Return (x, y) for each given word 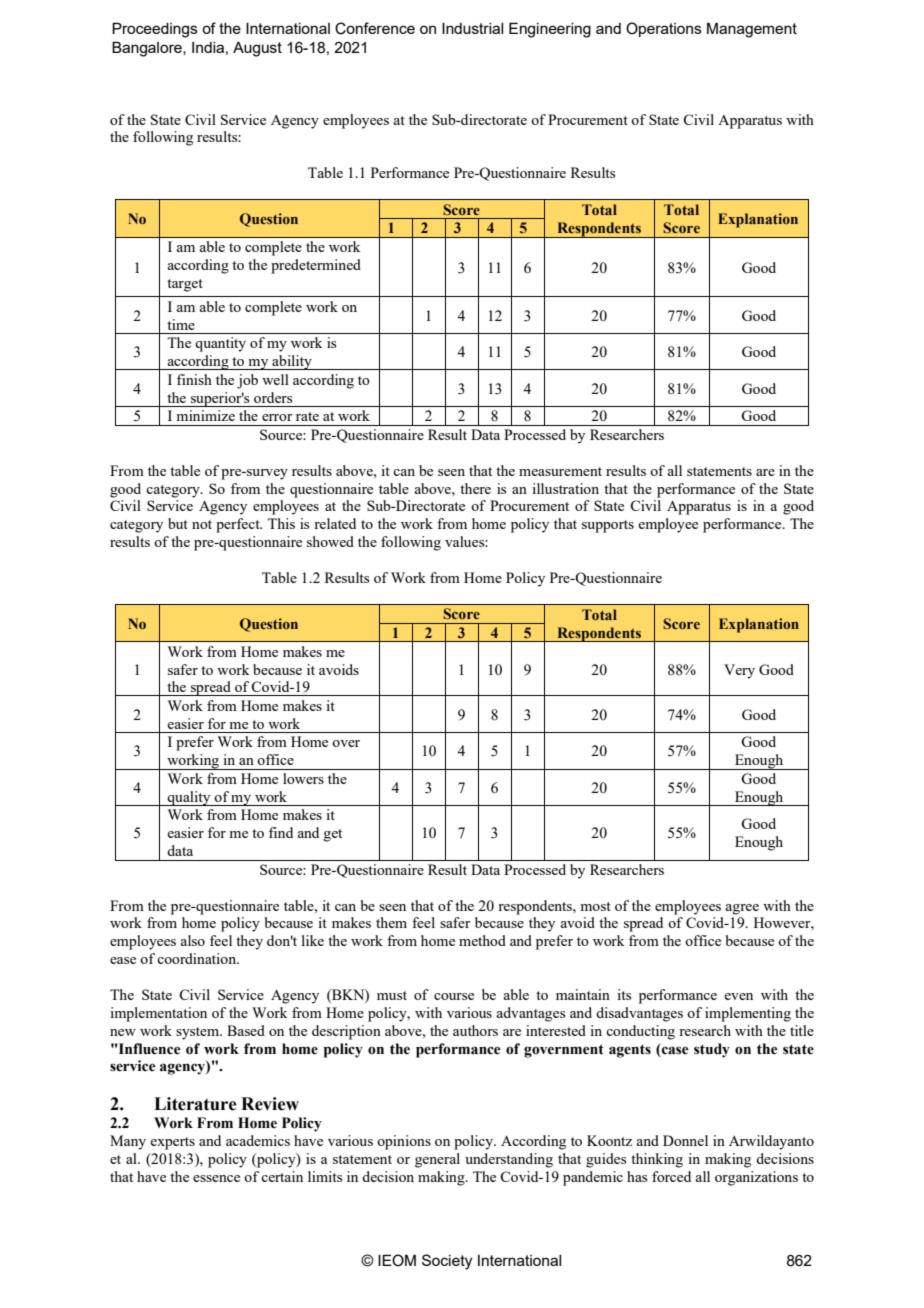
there (475, 488)
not (202, 524)
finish (194, 379)
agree (742, 909)
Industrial (472, 28)
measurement (560, 471)
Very (739, 671)
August (257, 49)
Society (447, 1262)
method (482, 940)
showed (330, 541)
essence (216, 1178)
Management (752, 30)
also (192, 940)
